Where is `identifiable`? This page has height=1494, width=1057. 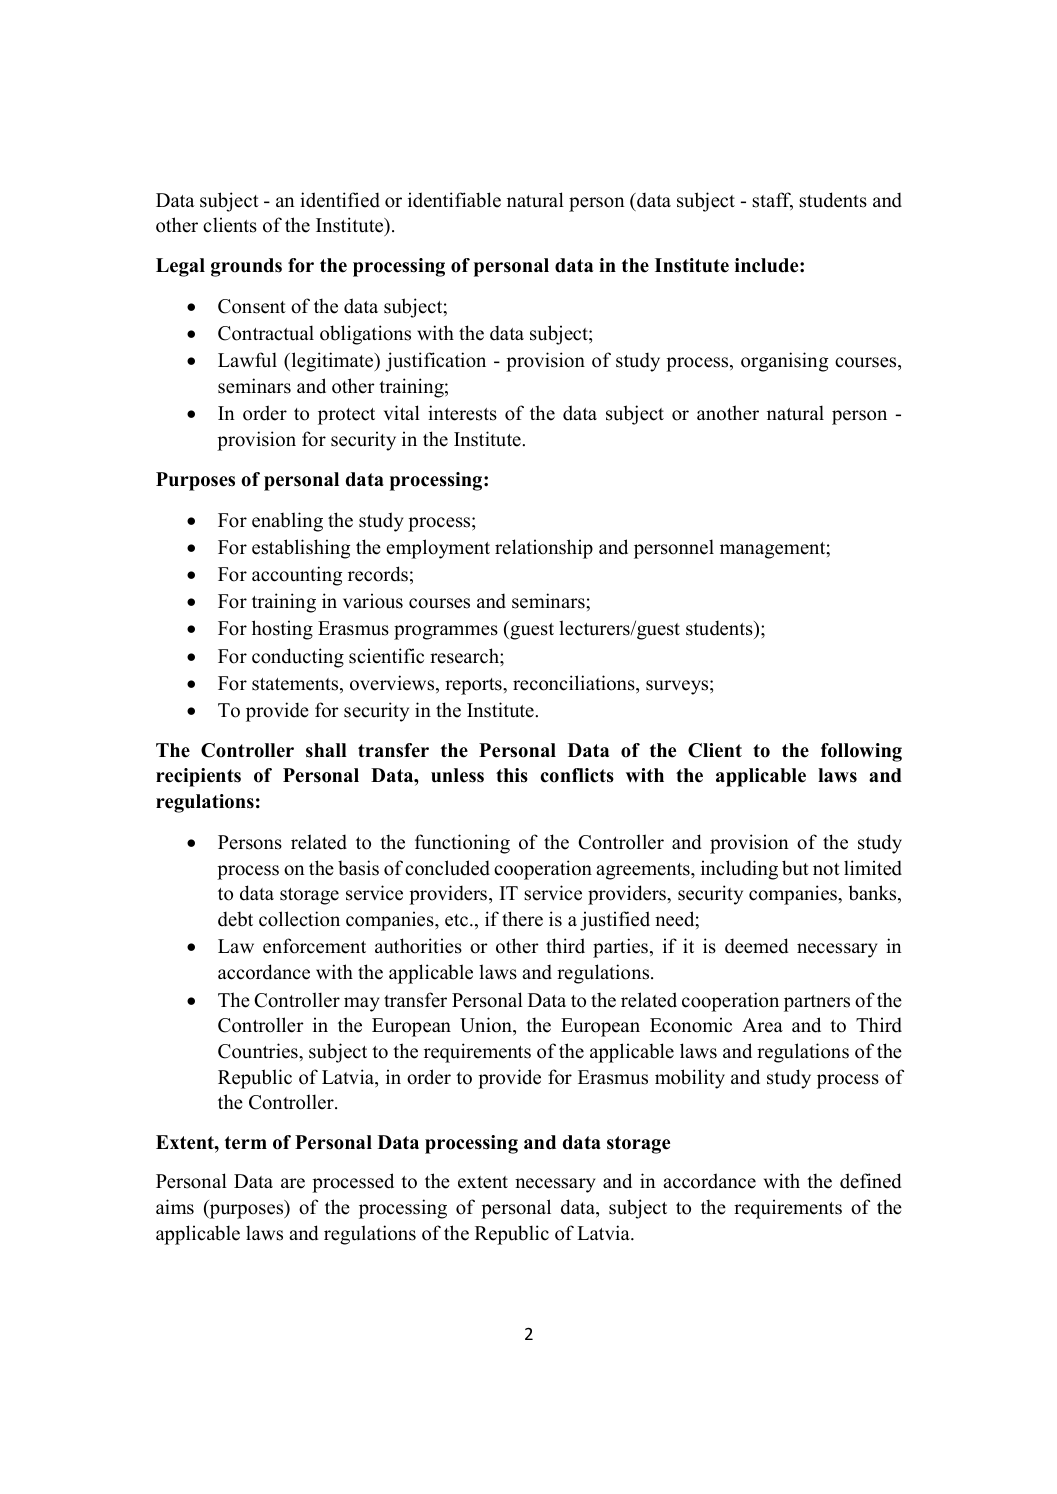
identifiable is located at coordinates (454, 200).
